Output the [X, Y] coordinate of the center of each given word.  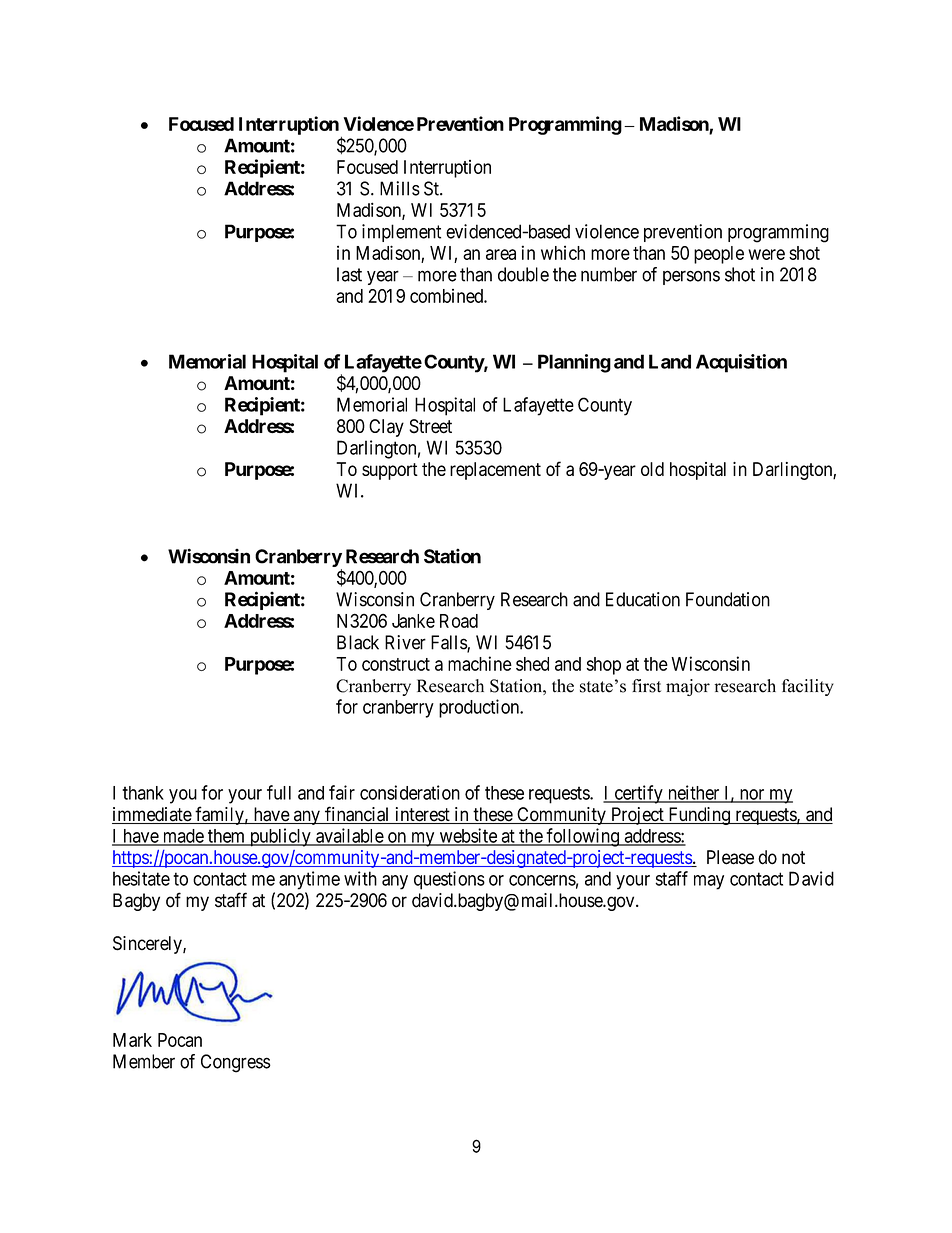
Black [358, 642]
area [501, 254]
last [349, 274]
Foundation [728, 599]
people [719, 255]
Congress [236, 1063]
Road [459, 621]
